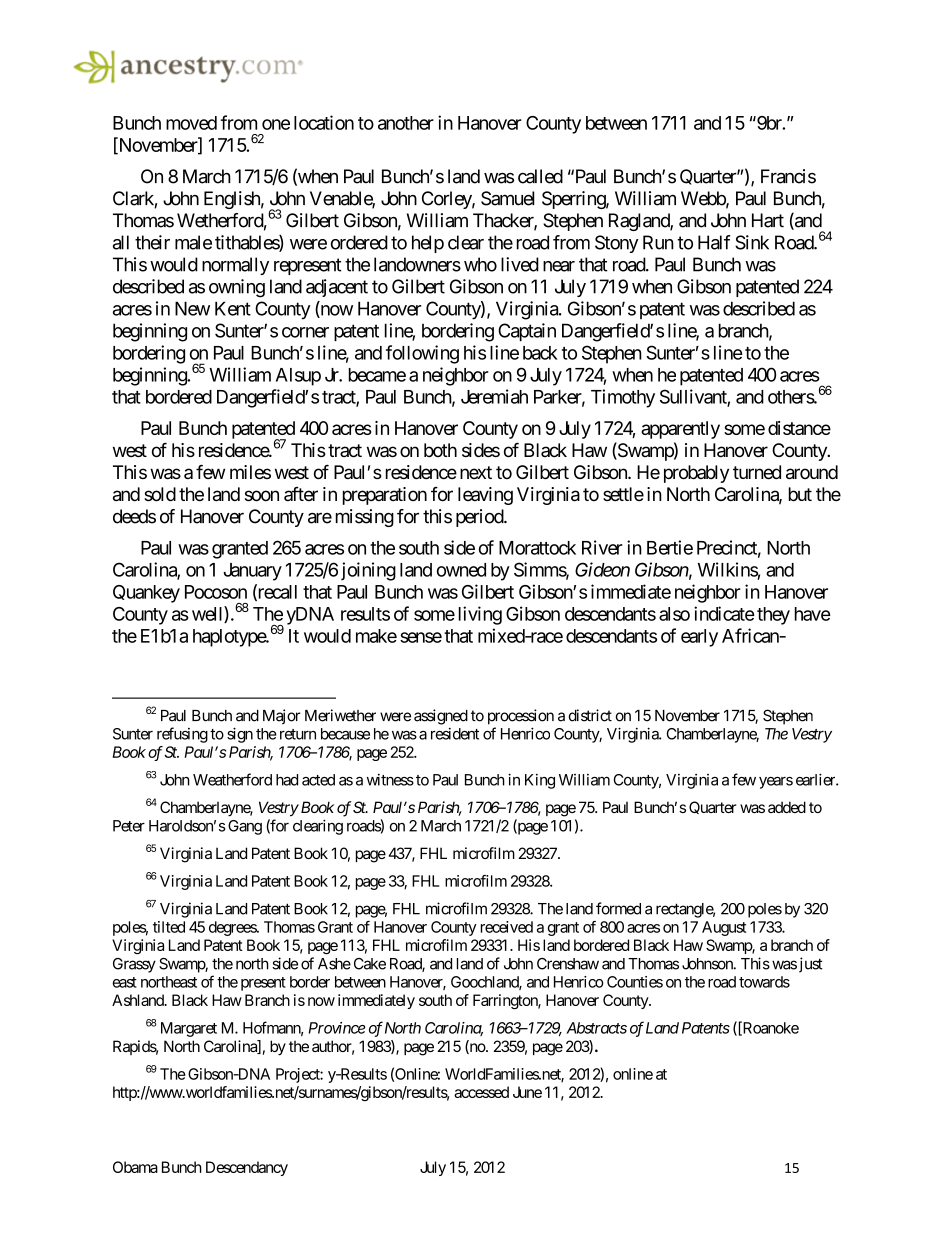  I want to click on accessed, so click(481, 1092).
